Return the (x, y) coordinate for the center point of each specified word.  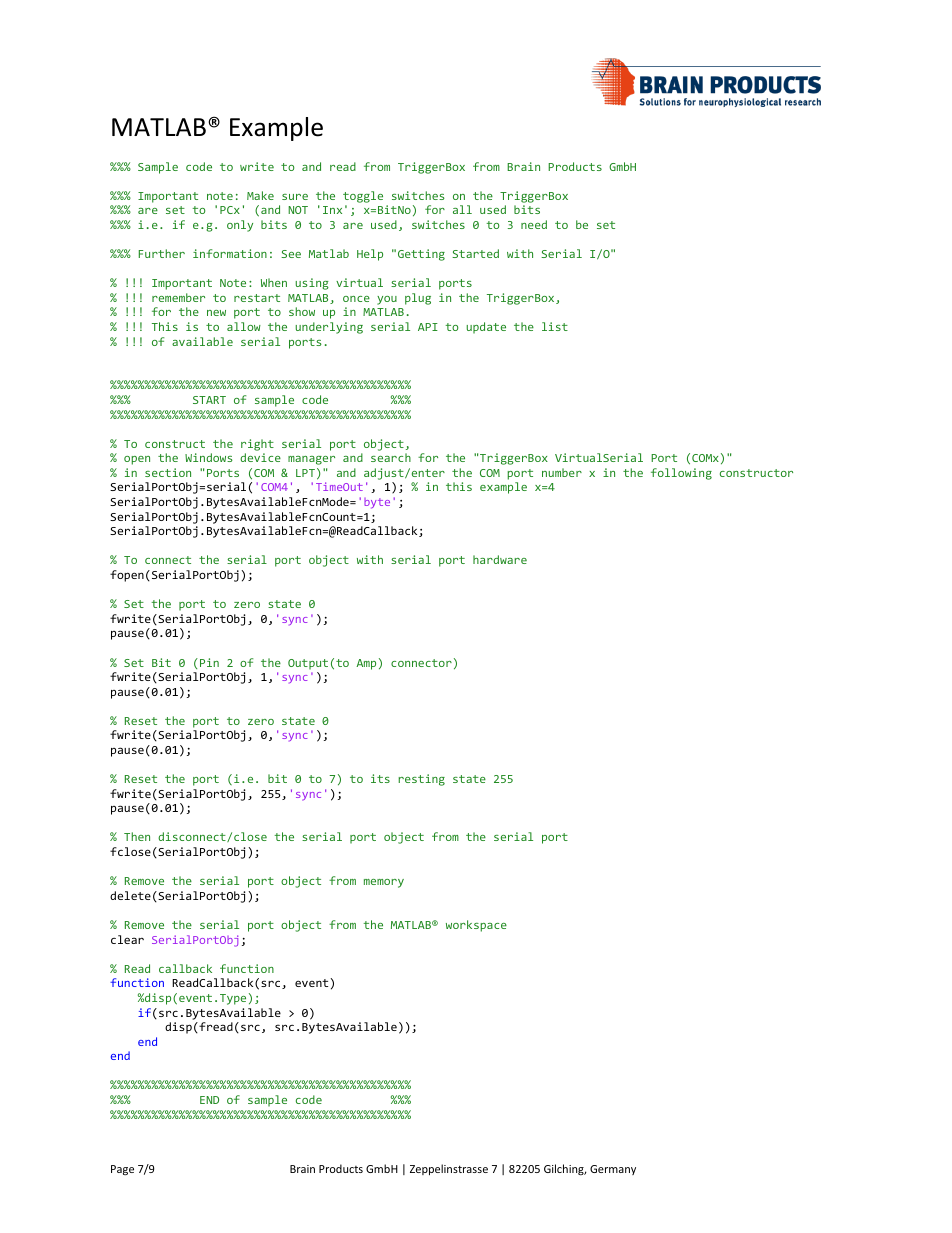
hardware (500, 559)
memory (384, 883)
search (391, 457)
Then (137, 836)
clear (127, 939)
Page (122, 1170)
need (534, 224)
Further (162, 253)
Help (370, 255)
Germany (613, 1170)
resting (421, 780)
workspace (476, 926)
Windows (209, 457)
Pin (209, 662)
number (562, 472)
